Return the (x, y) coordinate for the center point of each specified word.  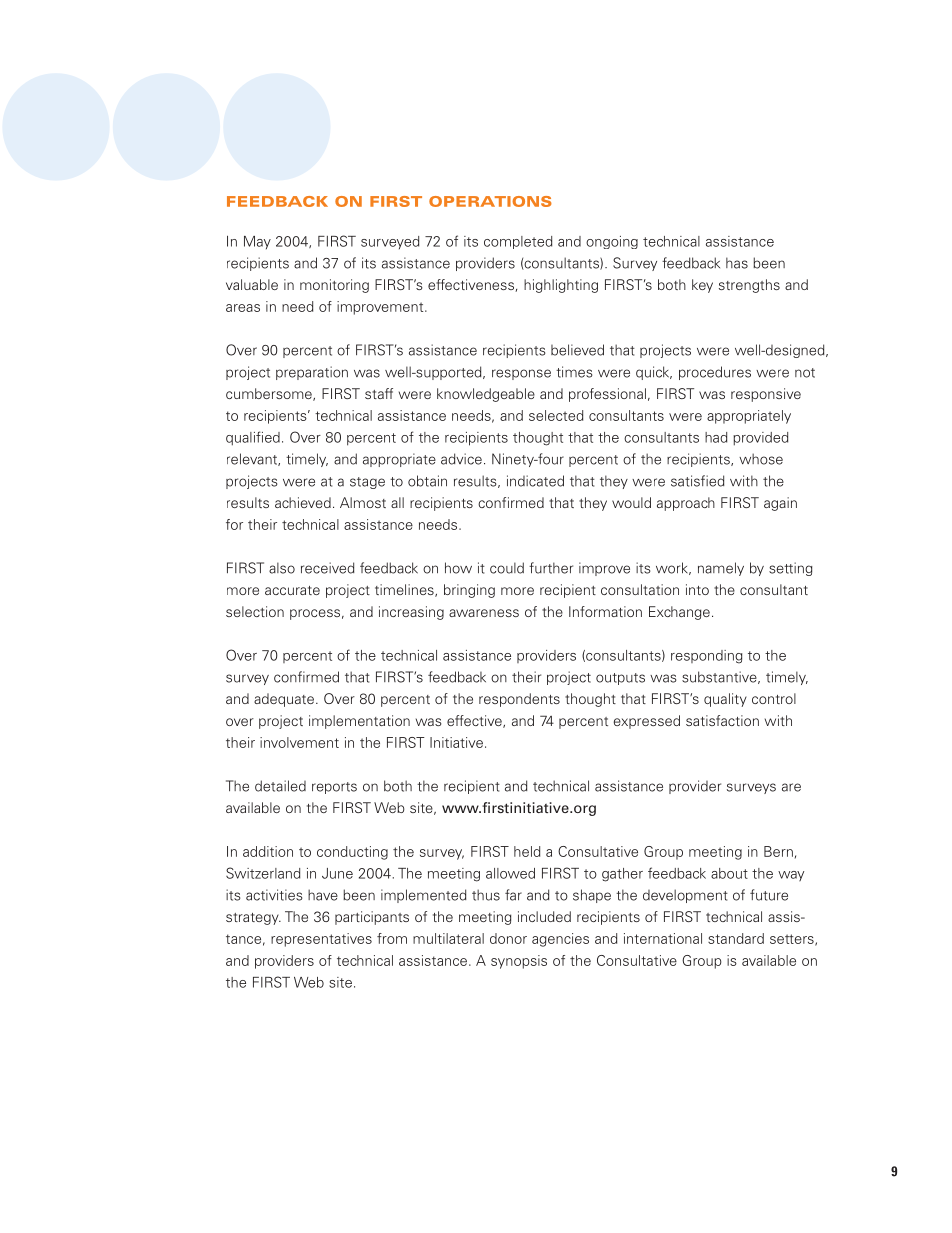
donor (508, 938)
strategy (253, 919)
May (257, 242)
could (507, 568)
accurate (292, 590)
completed (518, 242)
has (737, 263)
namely (721, 569)
